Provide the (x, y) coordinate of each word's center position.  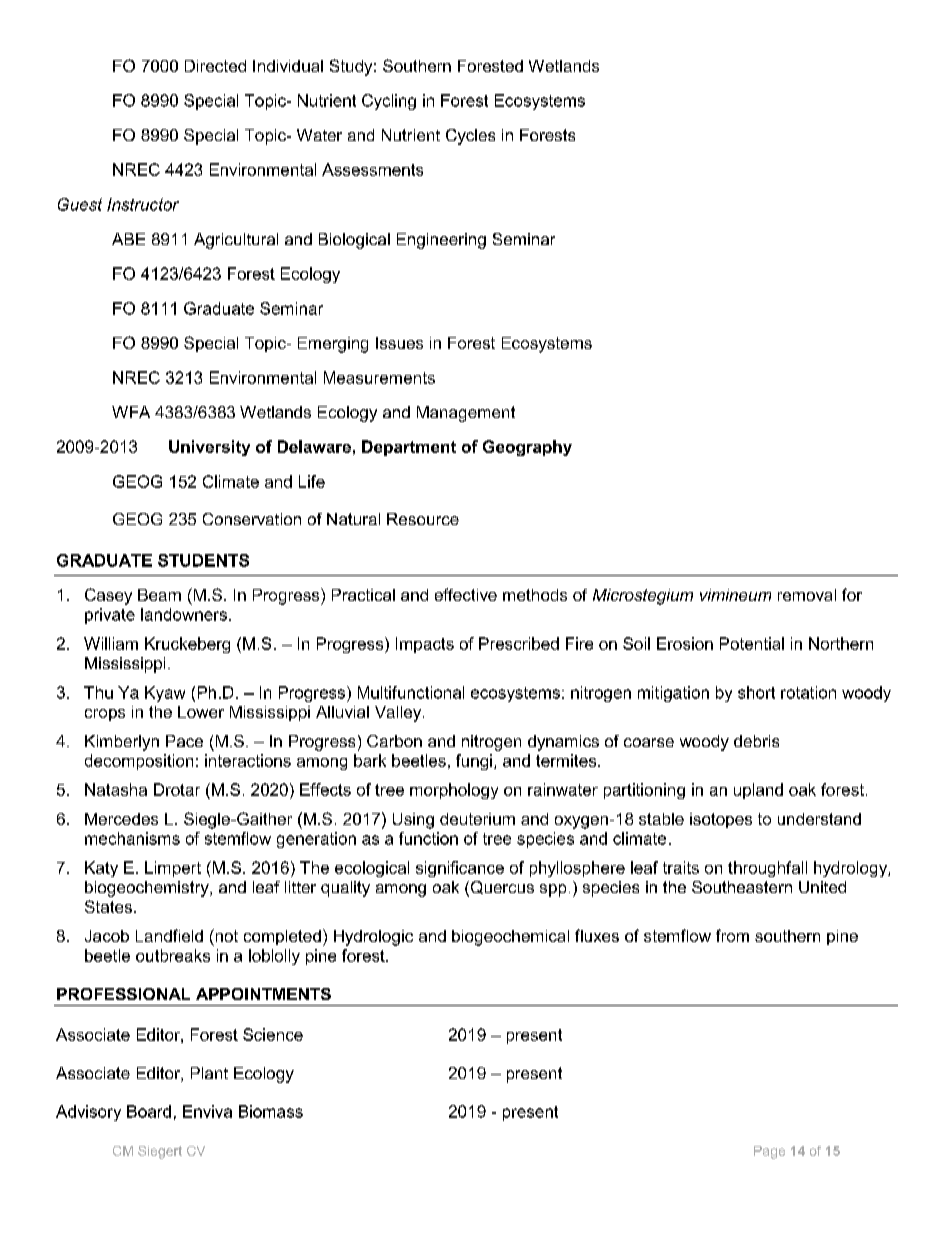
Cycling (389, 102)
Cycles (470, 137)
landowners (184, 614)
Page (769, 1152)
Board (149, 1111)
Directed (215, 66)
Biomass (271, 1111)
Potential (752, 643)
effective (466, 594)
